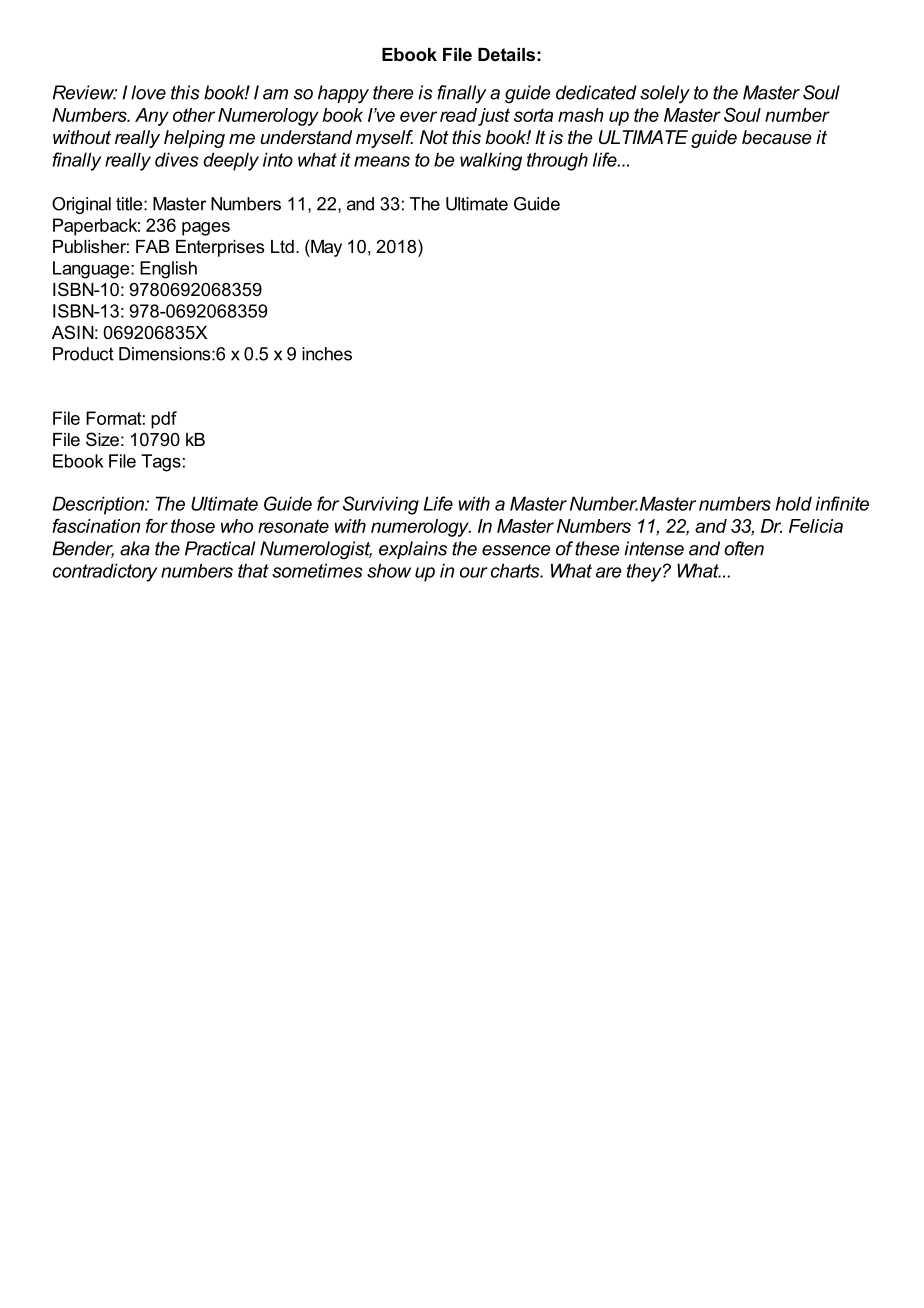 The height and width of the document is (1308, 924). I want to click on walking, so click(491, 161).
